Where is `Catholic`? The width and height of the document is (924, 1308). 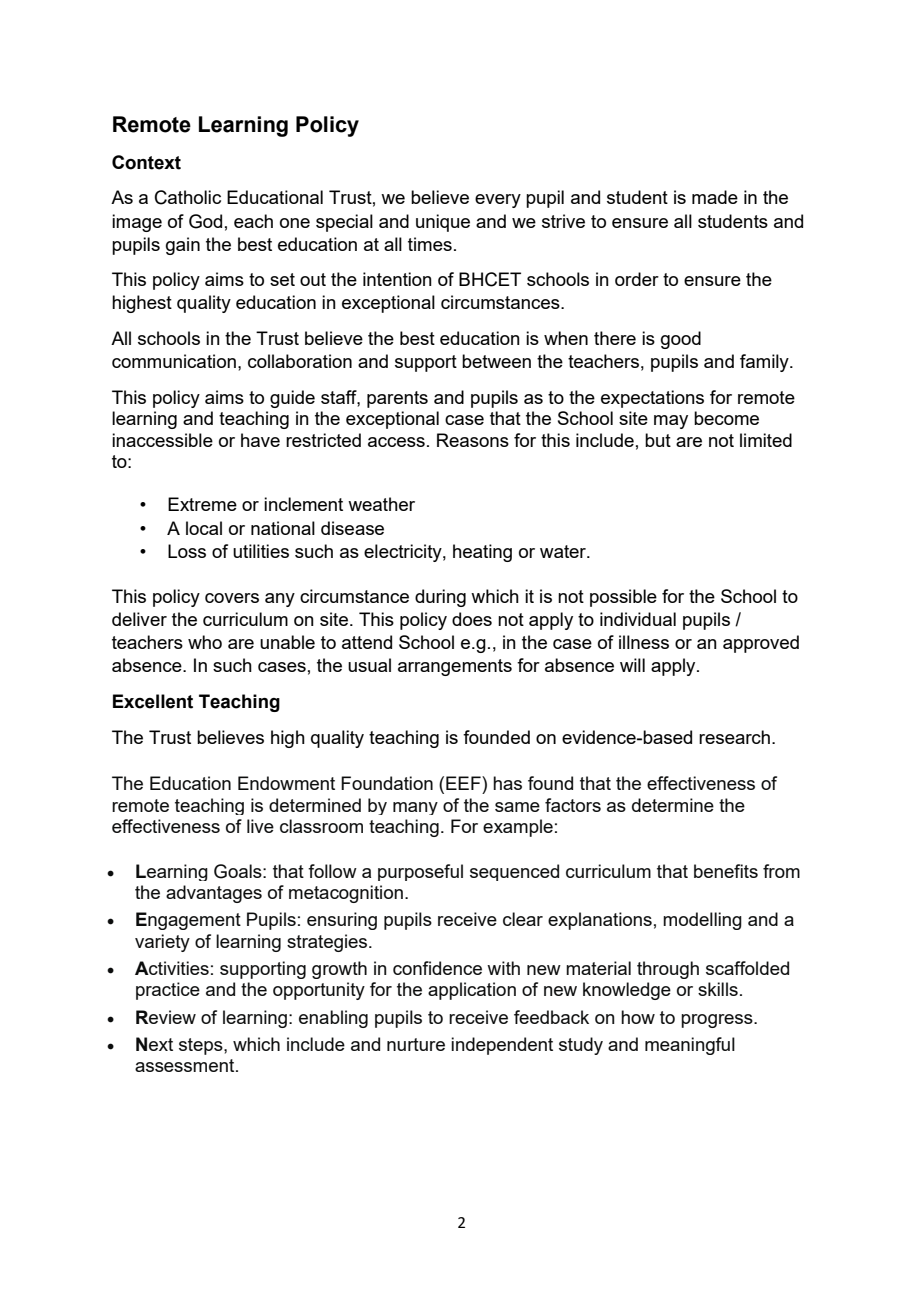
Catholic is located at coordinates (188, 197).
